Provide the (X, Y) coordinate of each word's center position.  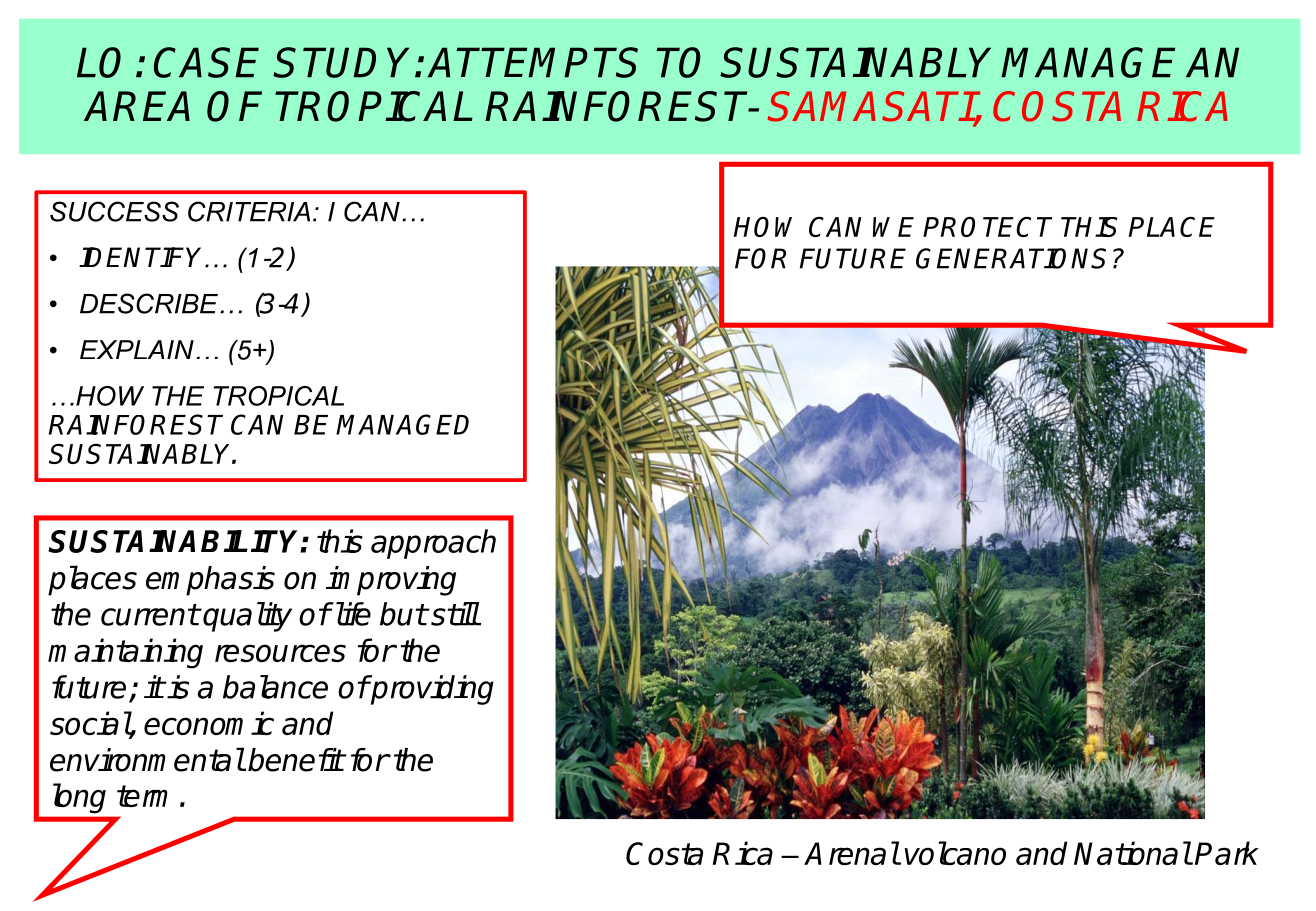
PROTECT (987, 226)
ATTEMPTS (533, 62)
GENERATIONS (1011, 258)
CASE (206, 62)
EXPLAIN (137, 349)
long (79, 798)
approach (433, 544)
